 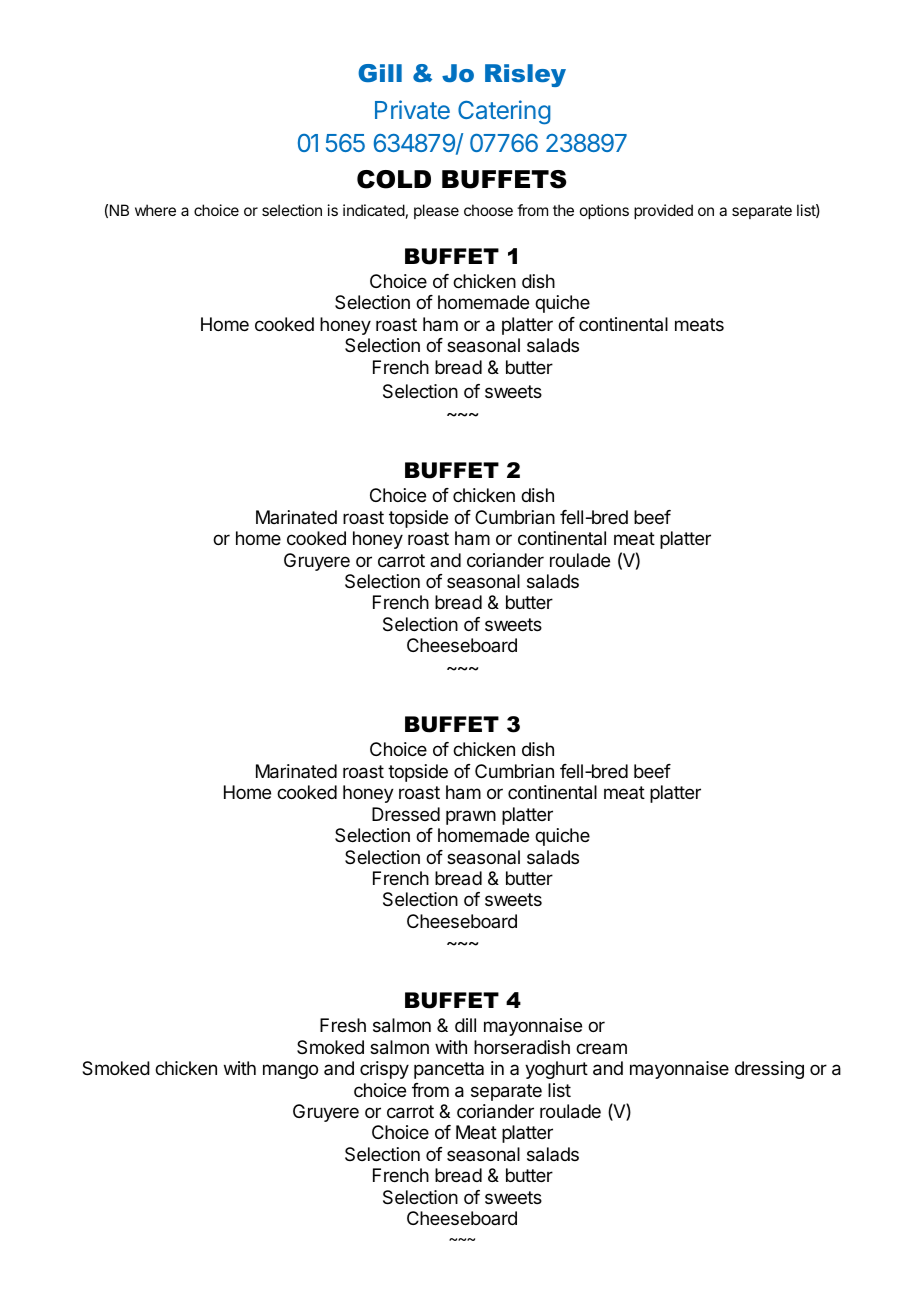 What do you see at coordinates (406, 814) in the screenshot?
I see `Dressed` at bounding box center [406, 814].
